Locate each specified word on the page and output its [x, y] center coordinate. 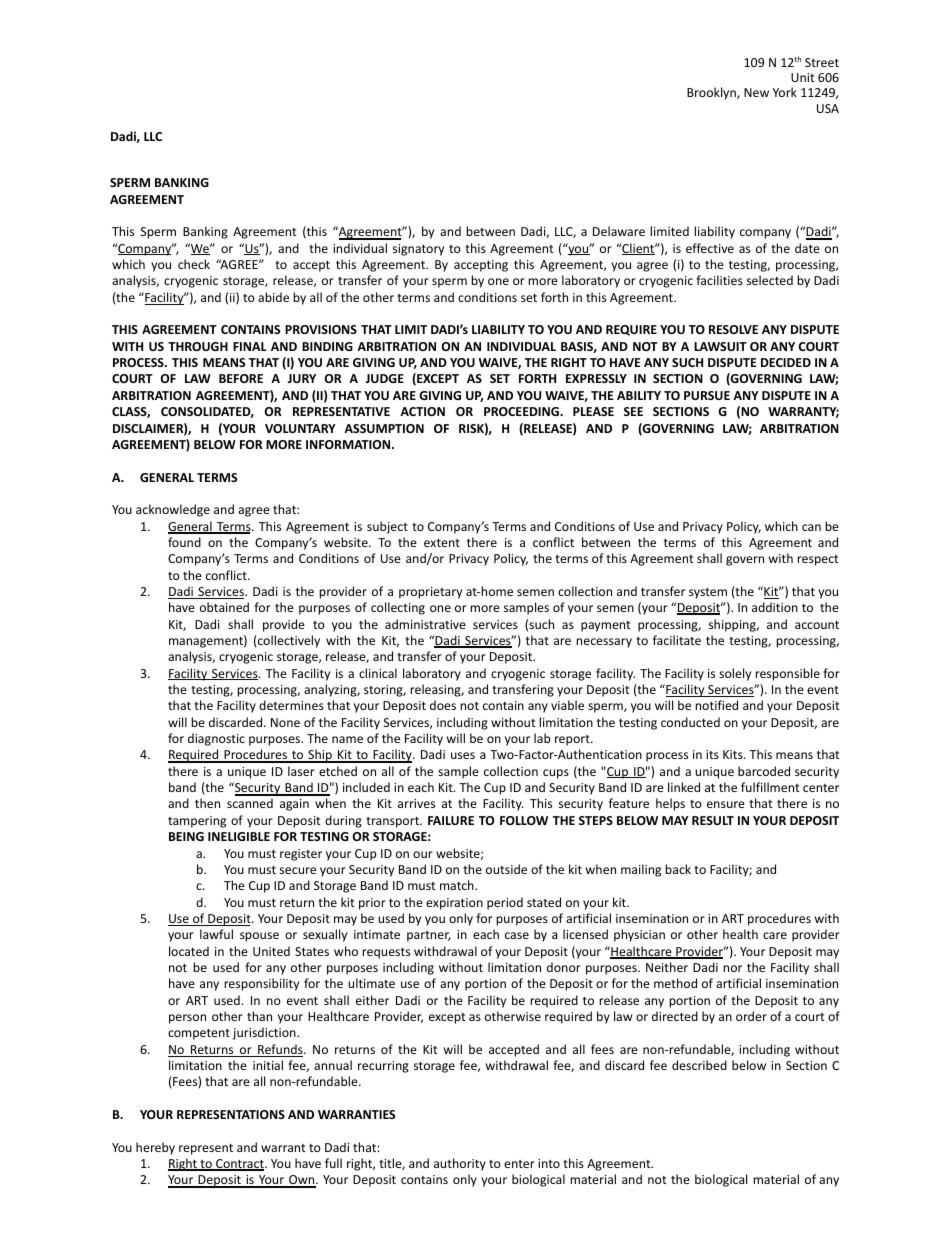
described [699, 1065]
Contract [240, 1165]
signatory [418, 250]
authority [460, 1164]
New [756, 92]
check [194, 264]
